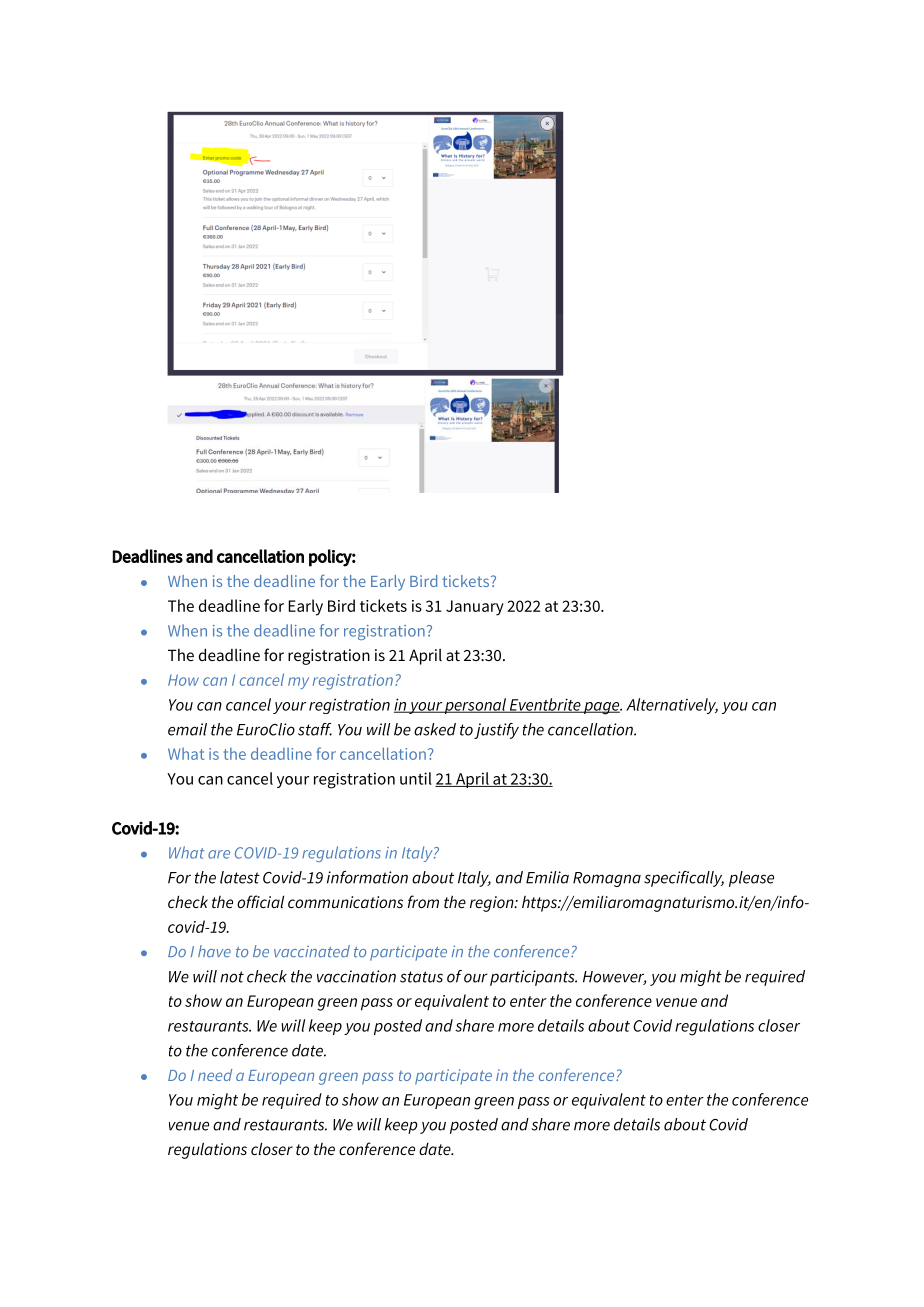 This image has height=1307, width=924. What do you see at coordinates (475, 608) in the image?
I see `January` at bounding box center [475, 608].
